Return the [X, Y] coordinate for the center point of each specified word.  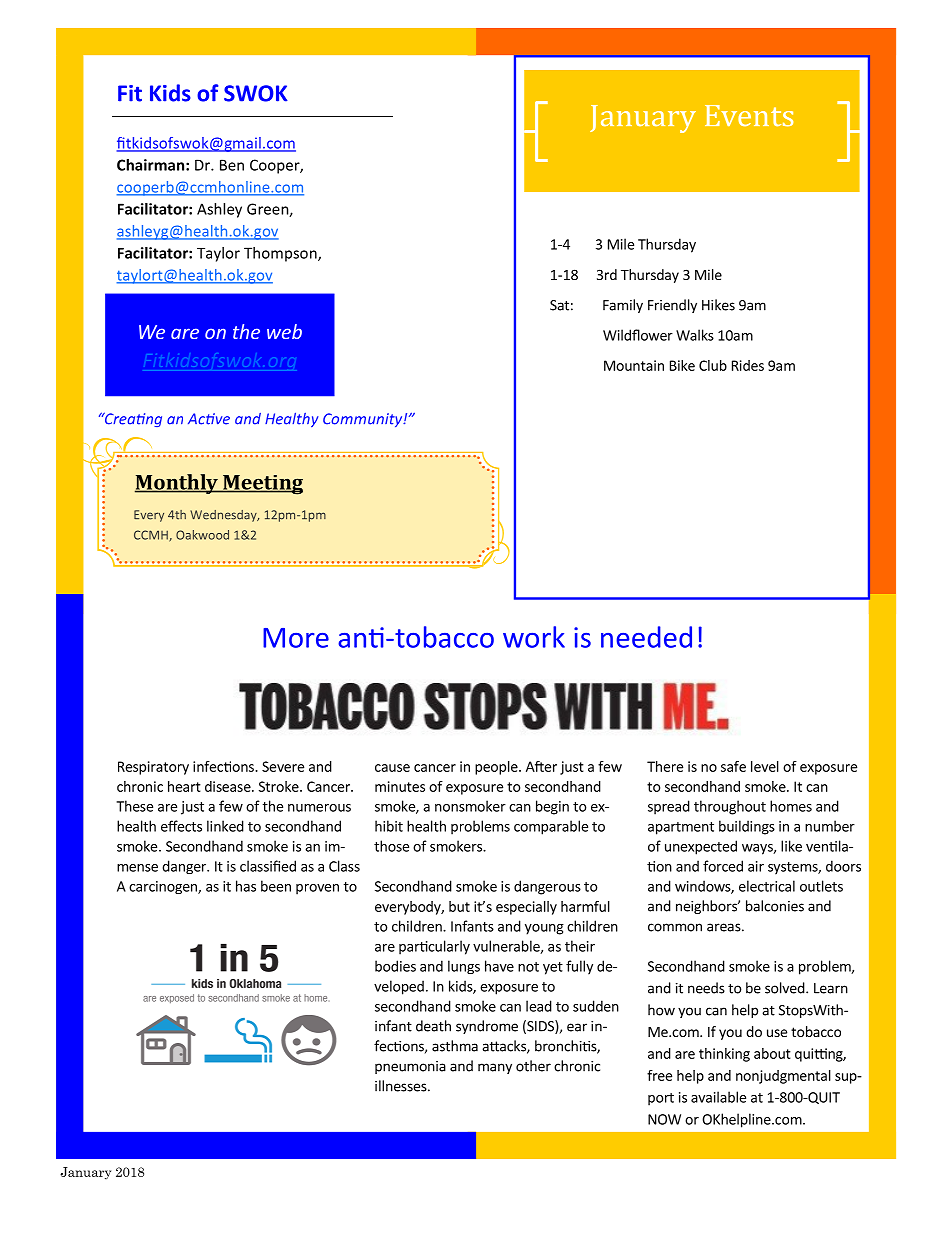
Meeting [262, 485]
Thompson [281, 254]
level [765, 766]
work [534, 637]
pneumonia [410, 1067]
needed [646, 637]
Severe [283, 766]
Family [623, 306]
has [246, 886]
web [284, 331]
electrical [767, 886]
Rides [748, 365]
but [459, 906]
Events [749, 115]
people [497, 768]
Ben [232, 165]
